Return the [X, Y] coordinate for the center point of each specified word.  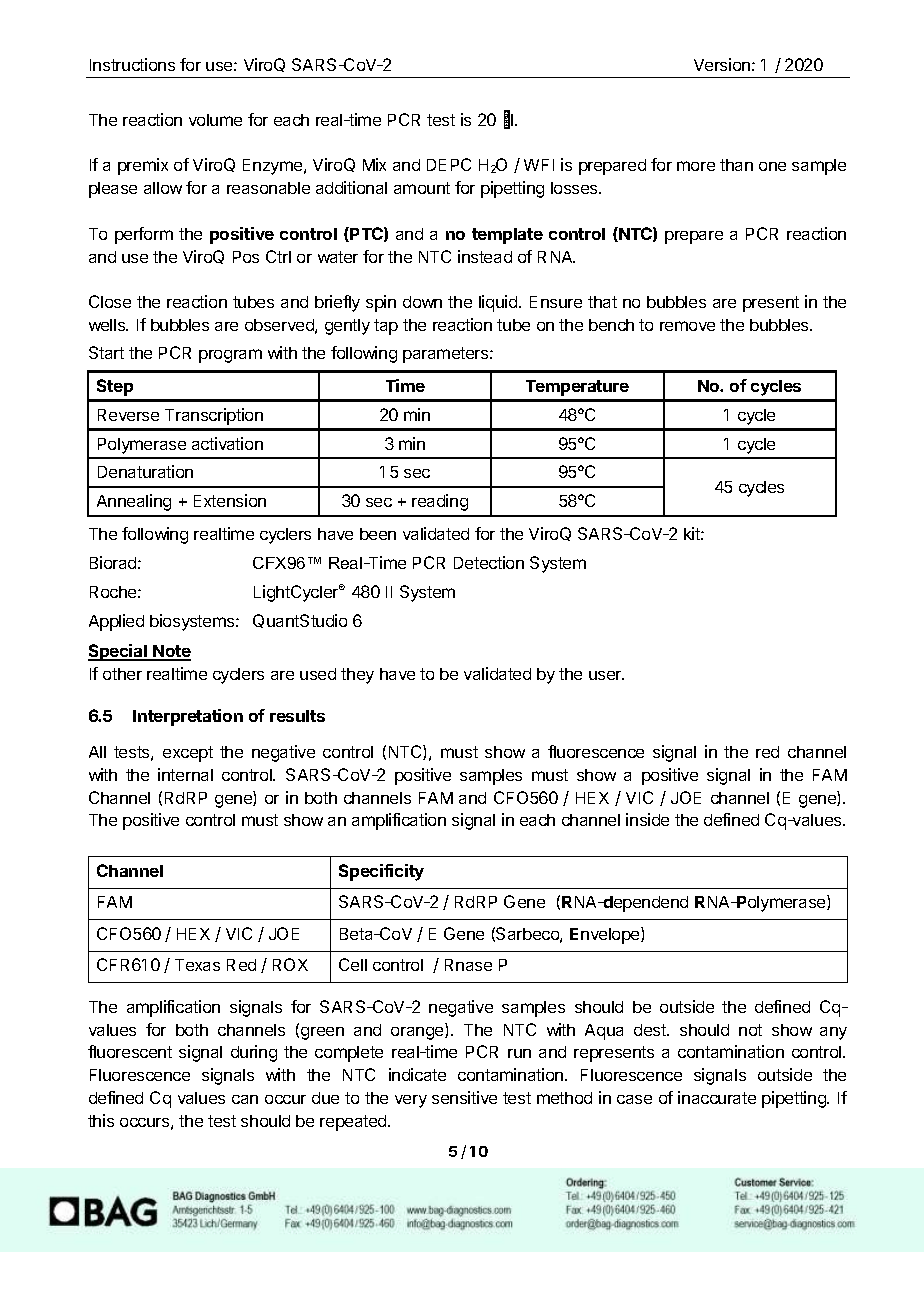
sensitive [464, 1097]
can [245, 1099]
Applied [116, 622]
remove [687, 326]
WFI [539, 165]
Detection [489, 562]
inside [647, 819]
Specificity [381, 872]
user [606, 675]
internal [185, 774]
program [230, 356]
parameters [447, 355]
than [736, 165]
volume [215, 120]
